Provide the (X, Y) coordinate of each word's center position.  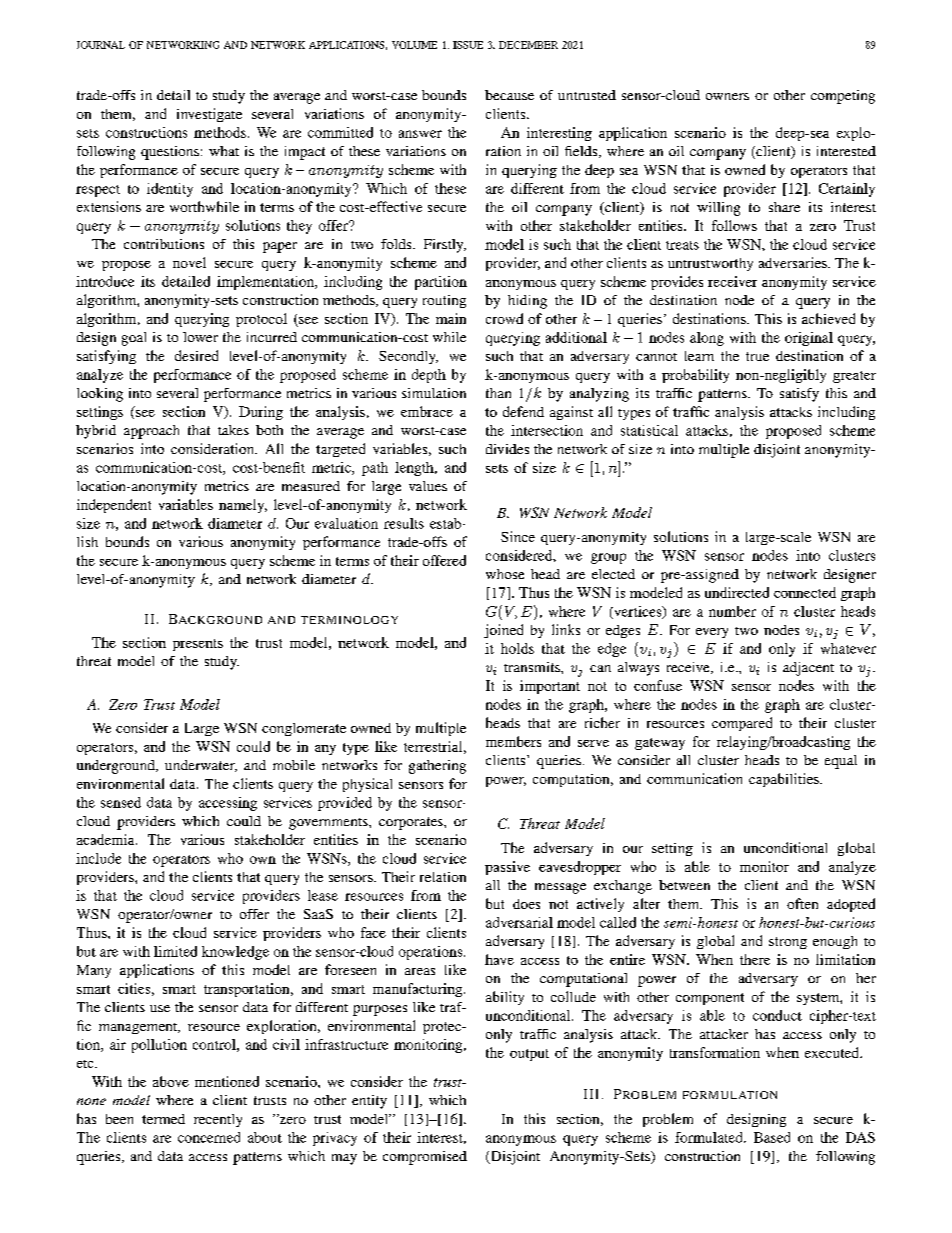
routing (444, 301)
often (802, 903)
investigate (209, 115)
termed (163, 1119)
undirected (737, 592)
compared (742, 724)
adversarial (519, 922)
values (428, 486)
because (509, 95)
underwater (201, 766)
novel (189, 262)
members (513, 741)
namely (243, 506)
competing (843, 97)
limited (175, 951)
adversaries (794, 262)
